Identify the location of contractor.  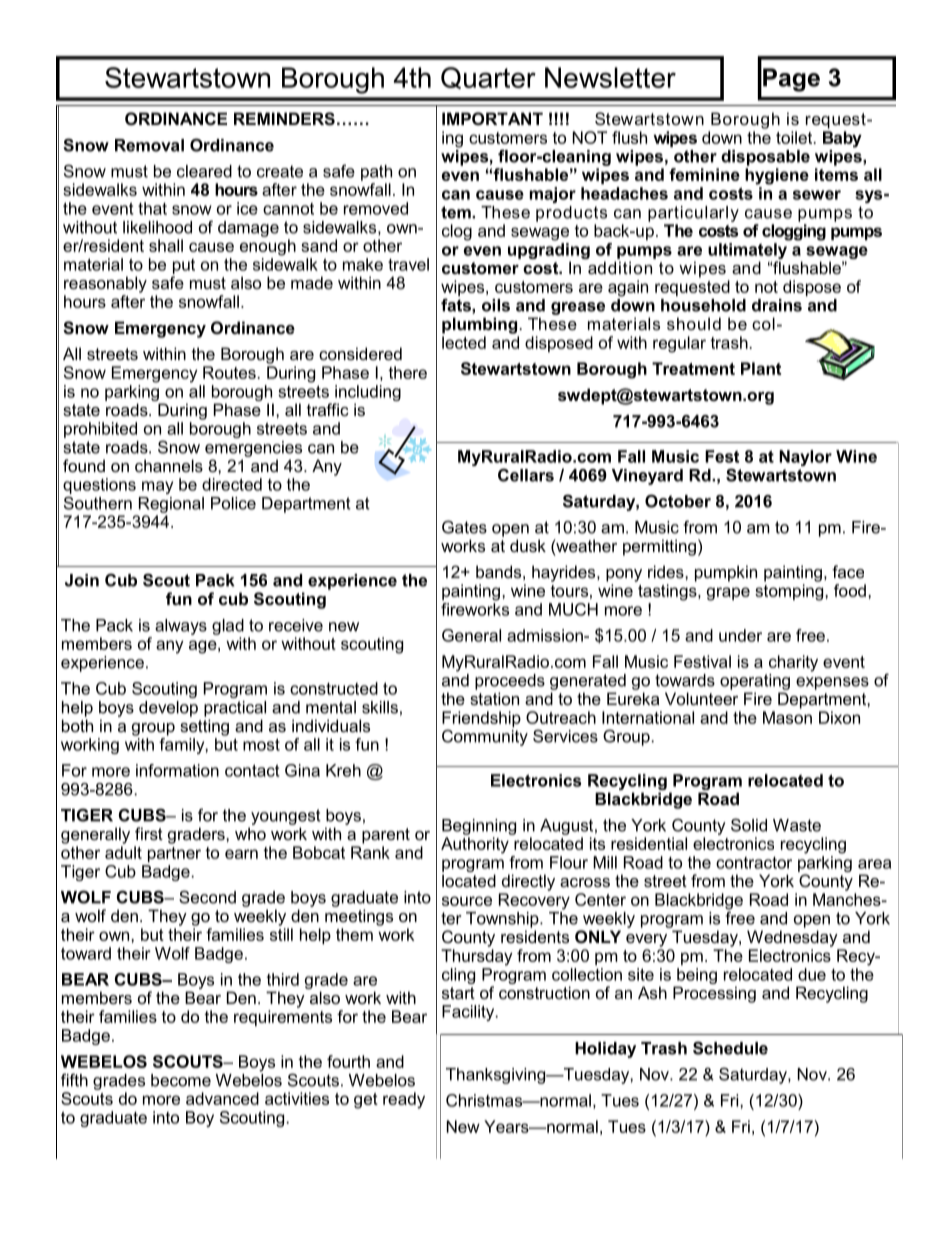
(754, 863).
